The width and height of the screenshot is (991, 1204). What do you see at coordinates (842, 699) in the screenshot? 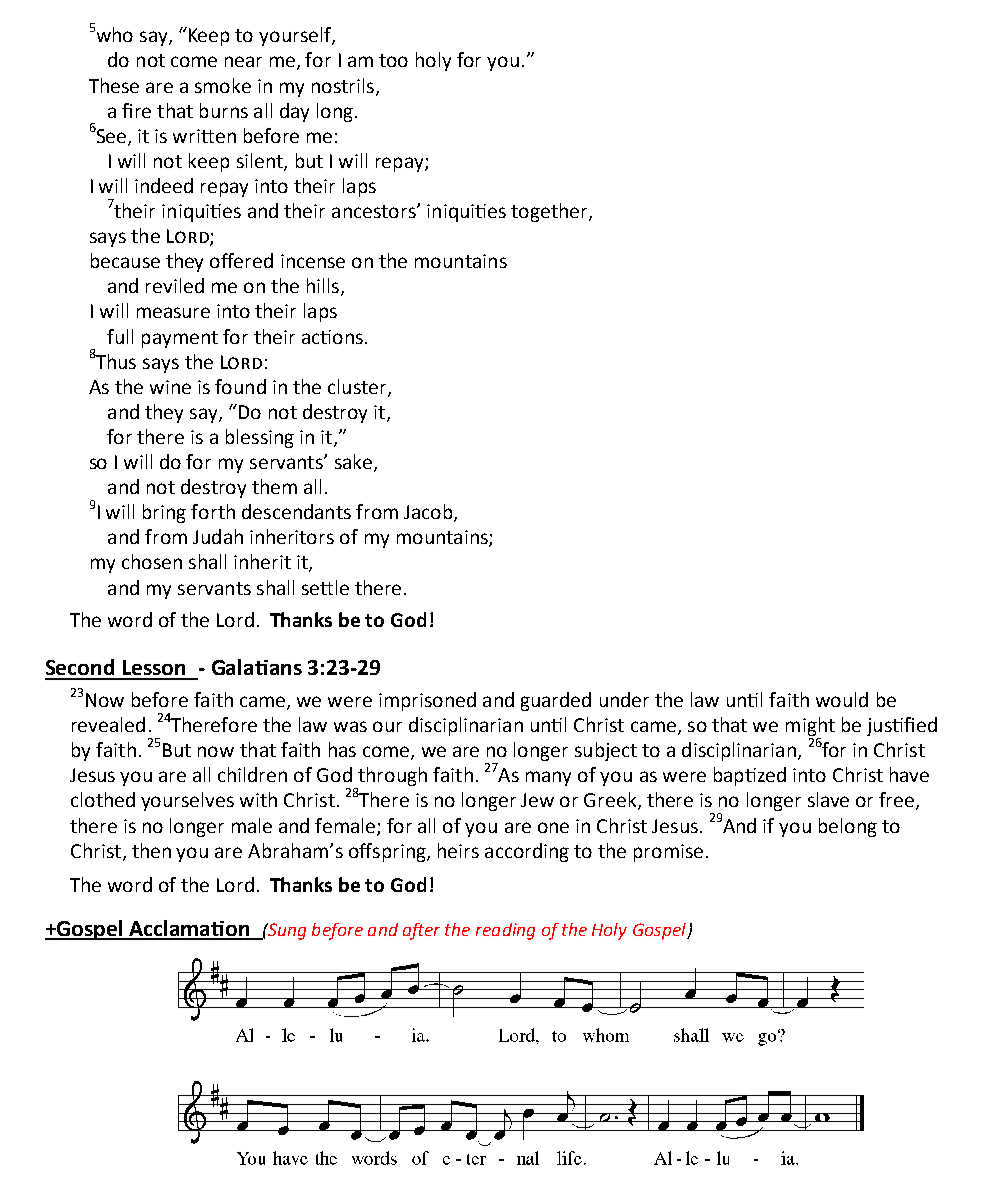
I see `would` at bounding box center [842, 699].
